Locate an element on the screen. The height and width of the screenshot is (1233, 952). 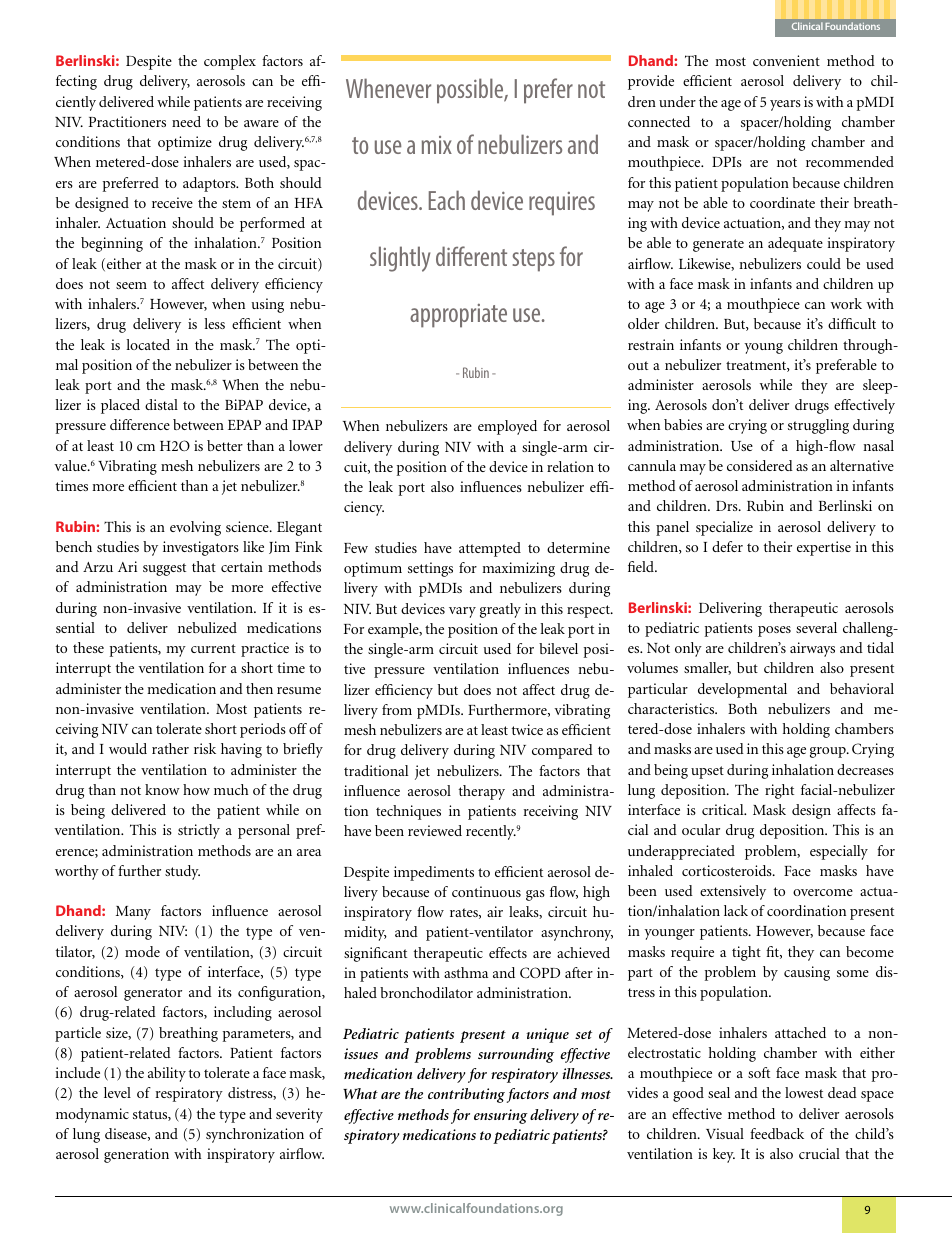
poses is located at coordinates (774, 631).
